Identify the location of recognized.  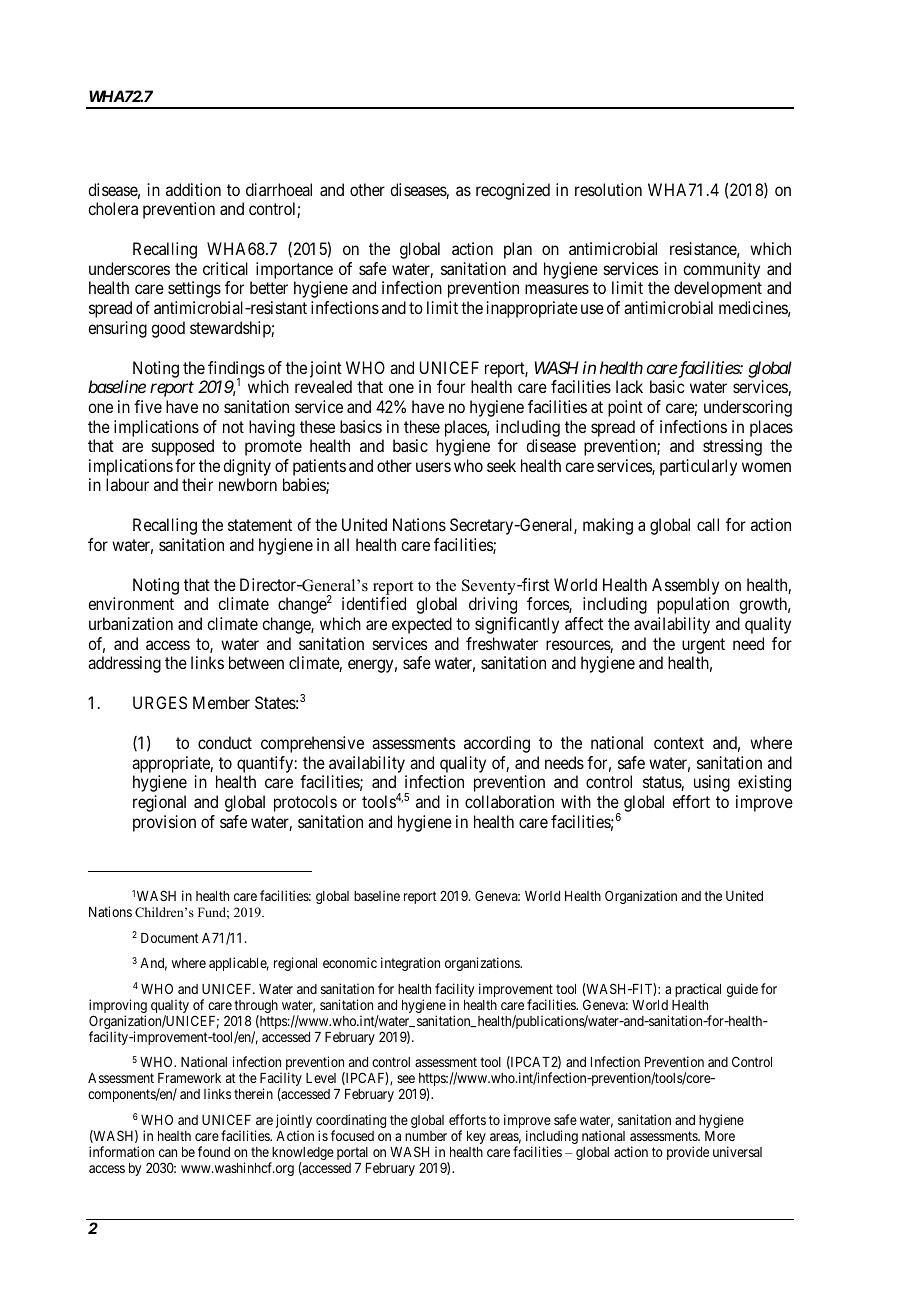
(513, 191).
